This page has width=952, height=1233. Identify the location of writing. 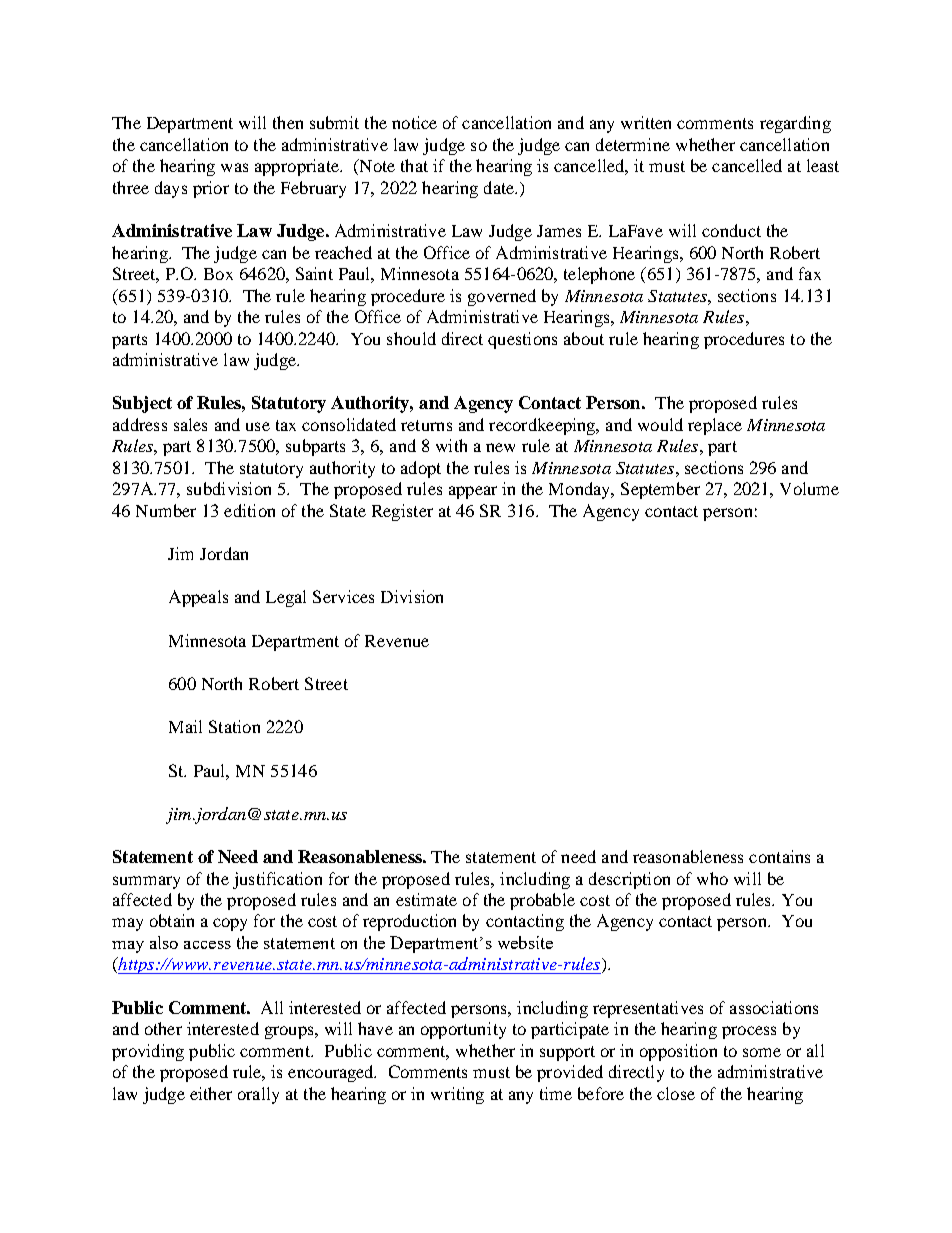
(457, 1095).
